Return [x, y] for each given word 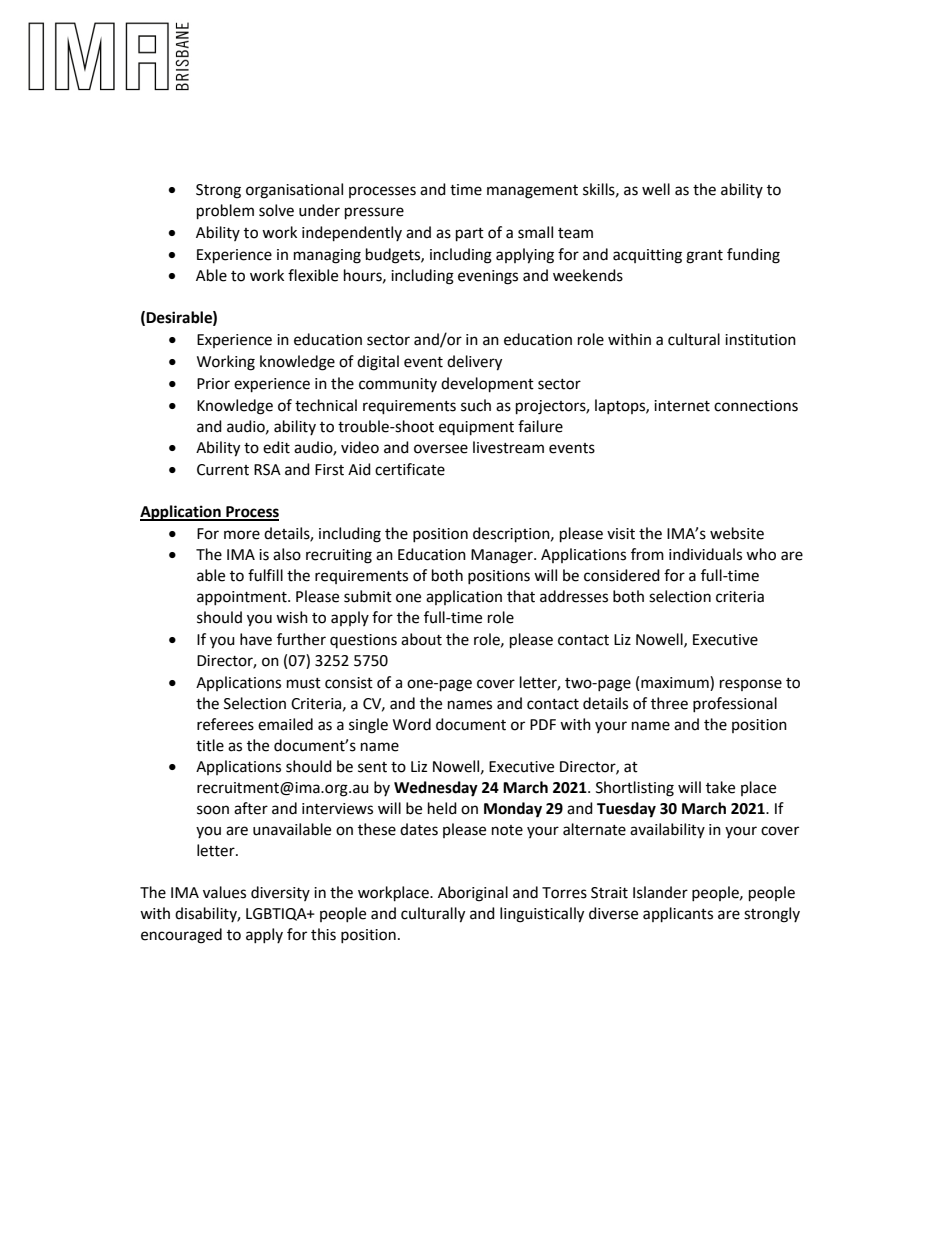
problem [225, 212]
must [304, 683]
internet [682, 406]
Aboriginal [473, 894]
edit [276, 447]
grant [704, 257]
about [421, 639]
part [470, 235]
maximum [676, 682]
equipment [476, 428]
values [224, 892]
